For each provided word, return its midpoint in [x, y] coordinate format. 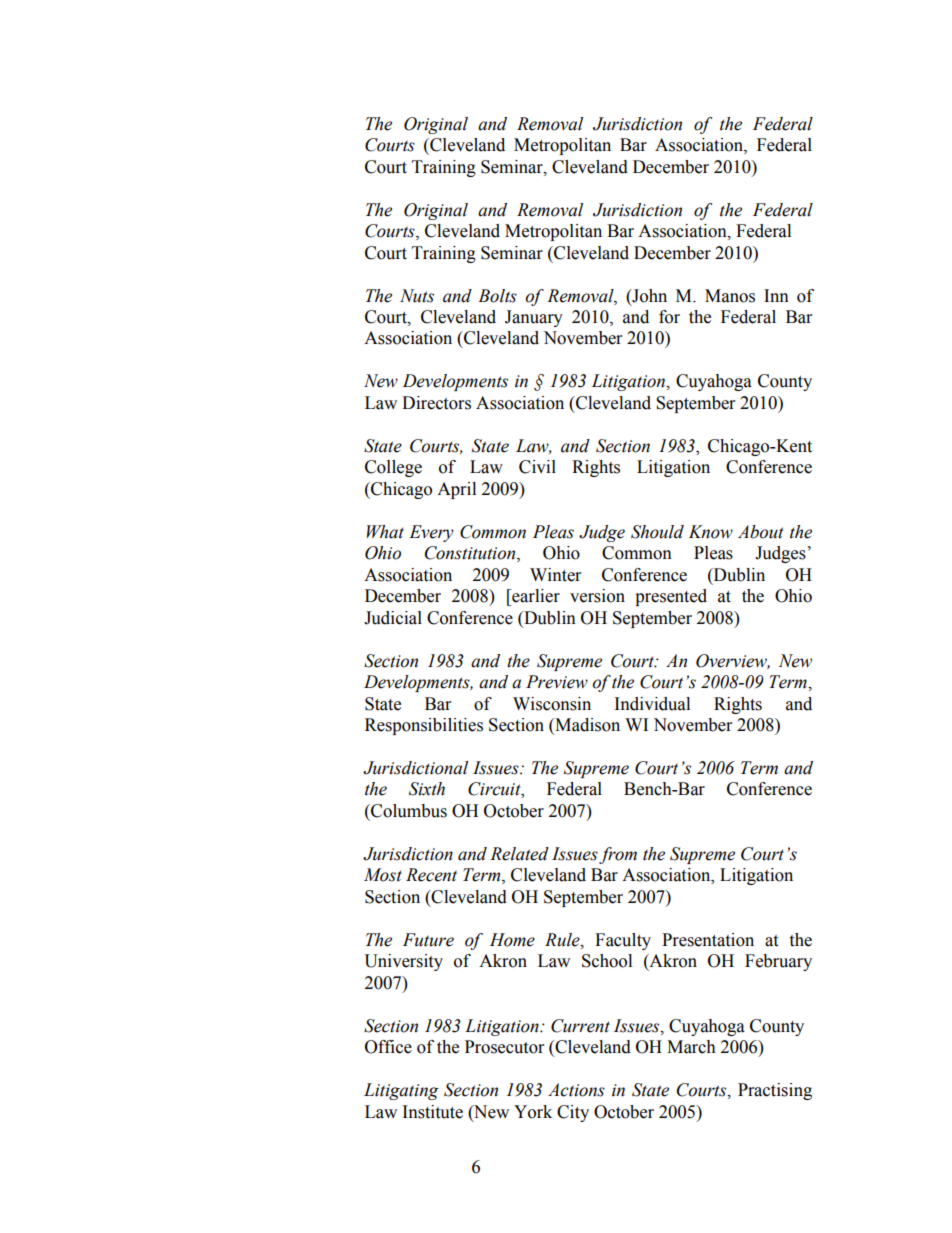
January [534, 318]
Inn [776, 295]
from [618, 855]
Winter [555, 575]
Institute [433, 1112]
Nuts [417, 296]
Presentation [708, 940]
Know [711, 532]
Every [431, 533]
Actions [576, 1090]
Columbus [408, 811]
